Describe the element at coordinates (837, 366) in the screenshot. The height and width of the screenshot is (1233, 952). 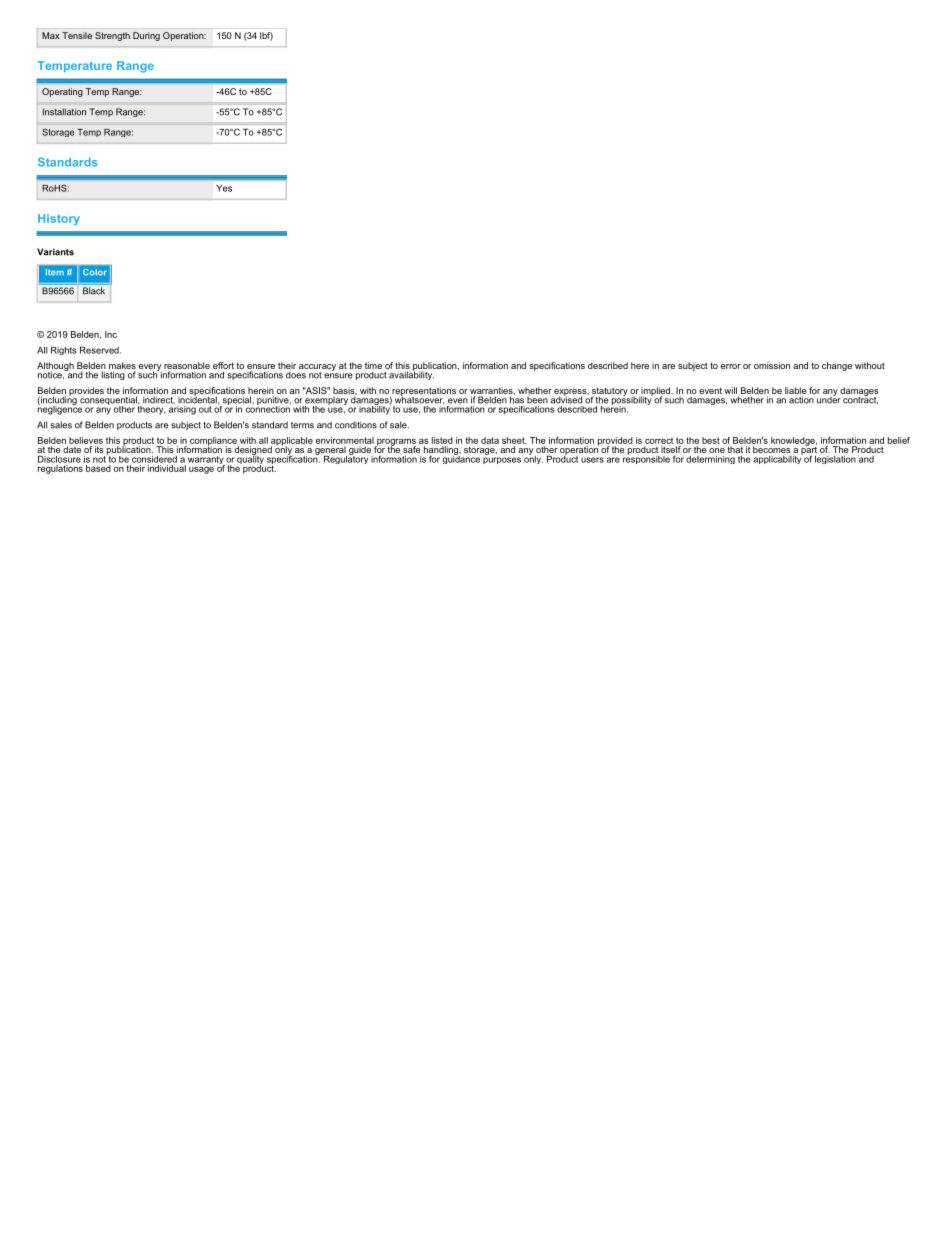
I see `change` at that location.
